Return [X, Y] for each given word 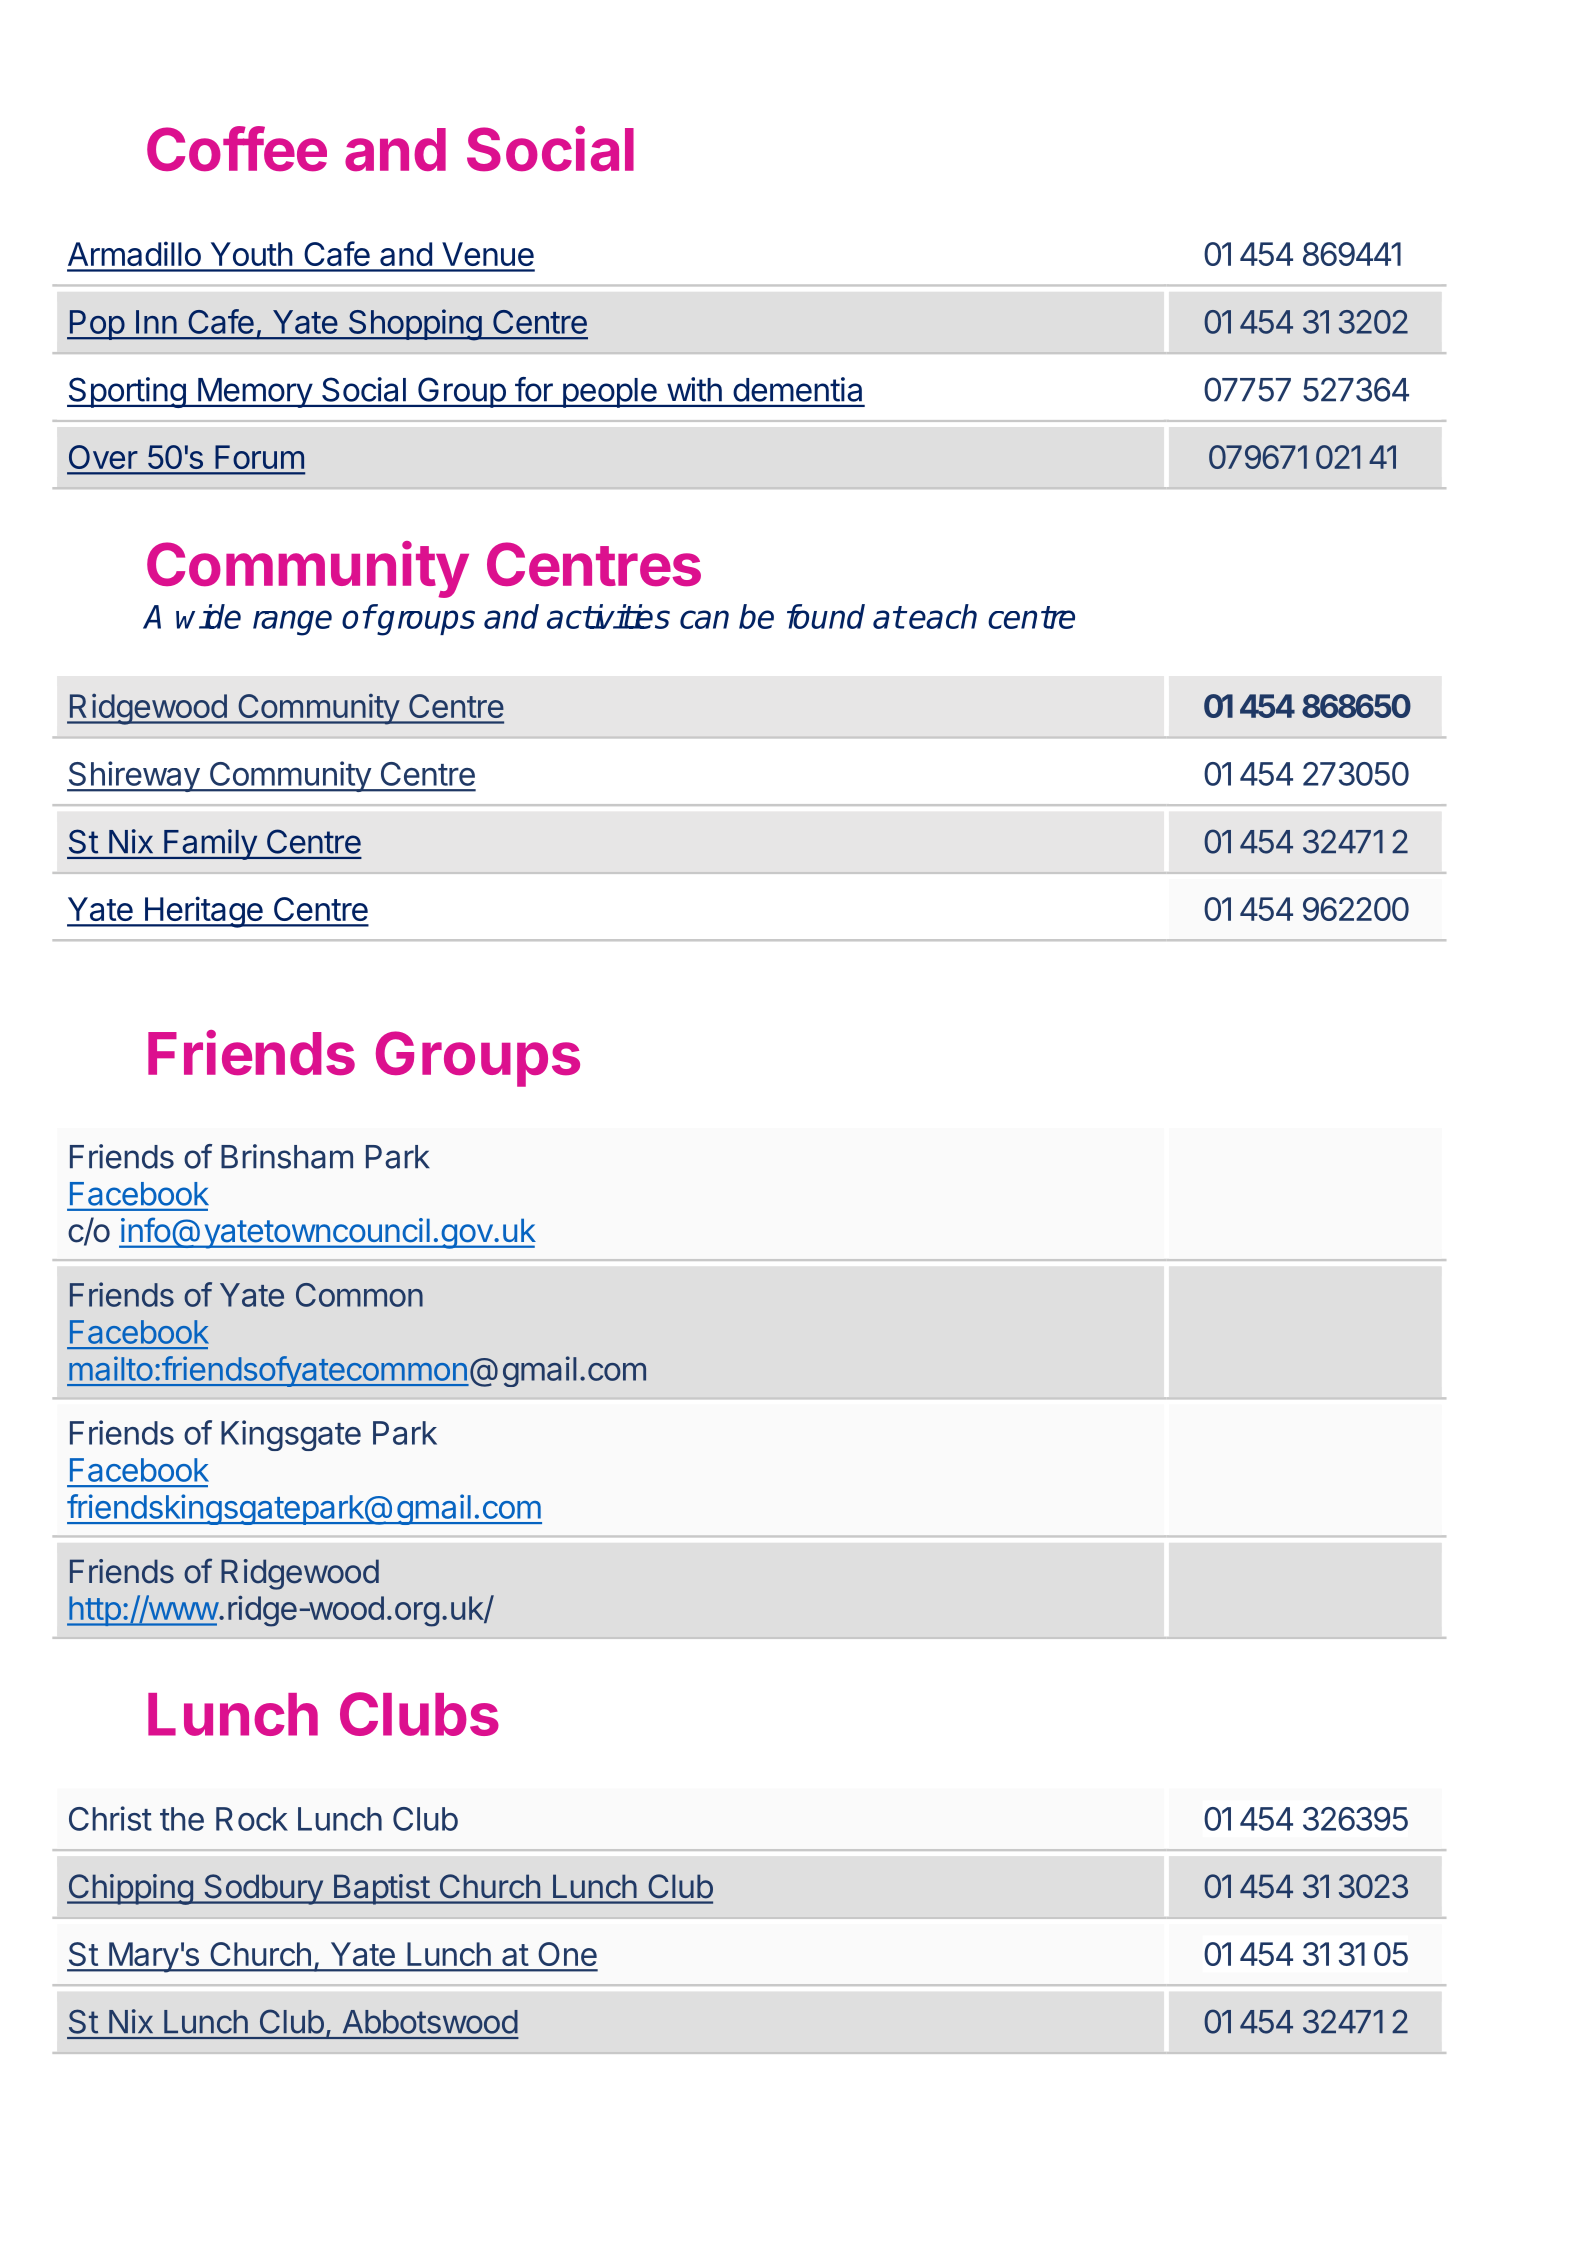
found [826, 616]
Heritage [203, 912]
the [182, 1819]
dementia [797, 389]
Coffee [237, 148]
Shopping [414, 325]
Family [210, 844]
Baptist [381, 1889]
